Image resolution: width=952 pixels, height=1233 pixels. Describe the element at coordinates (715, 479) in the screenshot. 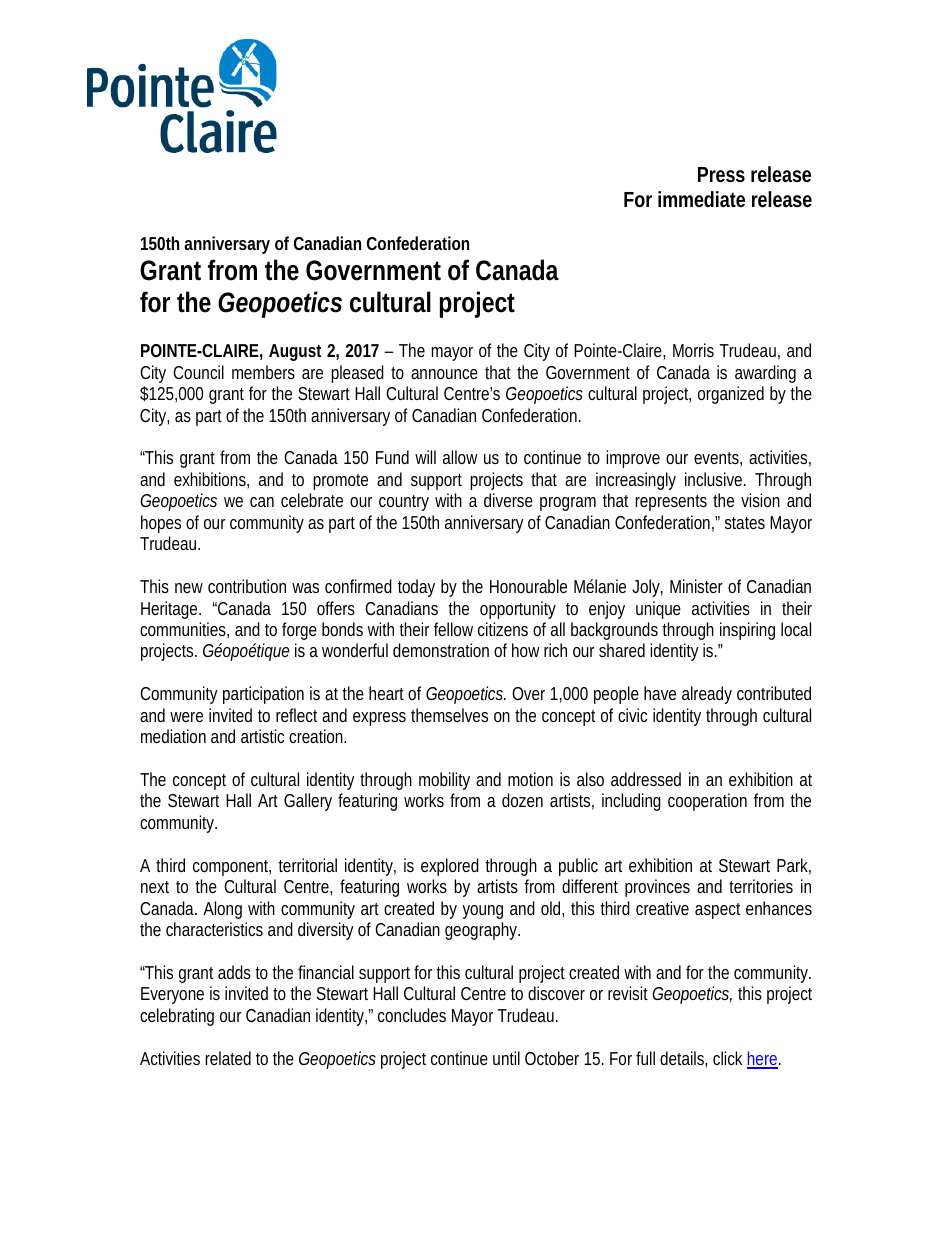

I see `inclusive` at that location.
